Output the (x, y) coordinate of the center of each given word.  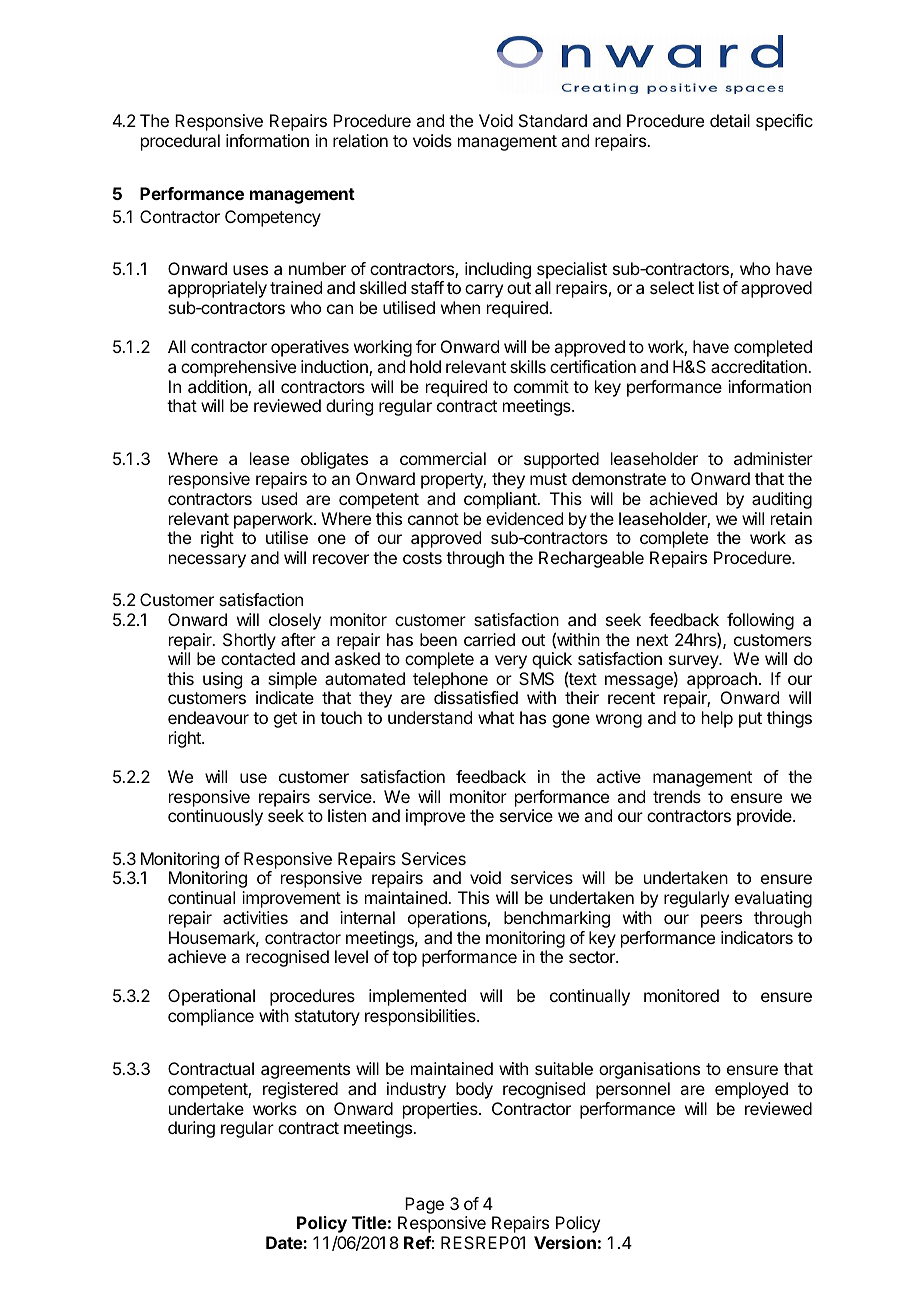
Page (424, 1205)
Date (285, 1242)
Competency (273, 218)
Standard (553, 120)
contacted (258, 658)
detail (730, 120)
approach (722, 680)
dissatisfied (476, 697)
